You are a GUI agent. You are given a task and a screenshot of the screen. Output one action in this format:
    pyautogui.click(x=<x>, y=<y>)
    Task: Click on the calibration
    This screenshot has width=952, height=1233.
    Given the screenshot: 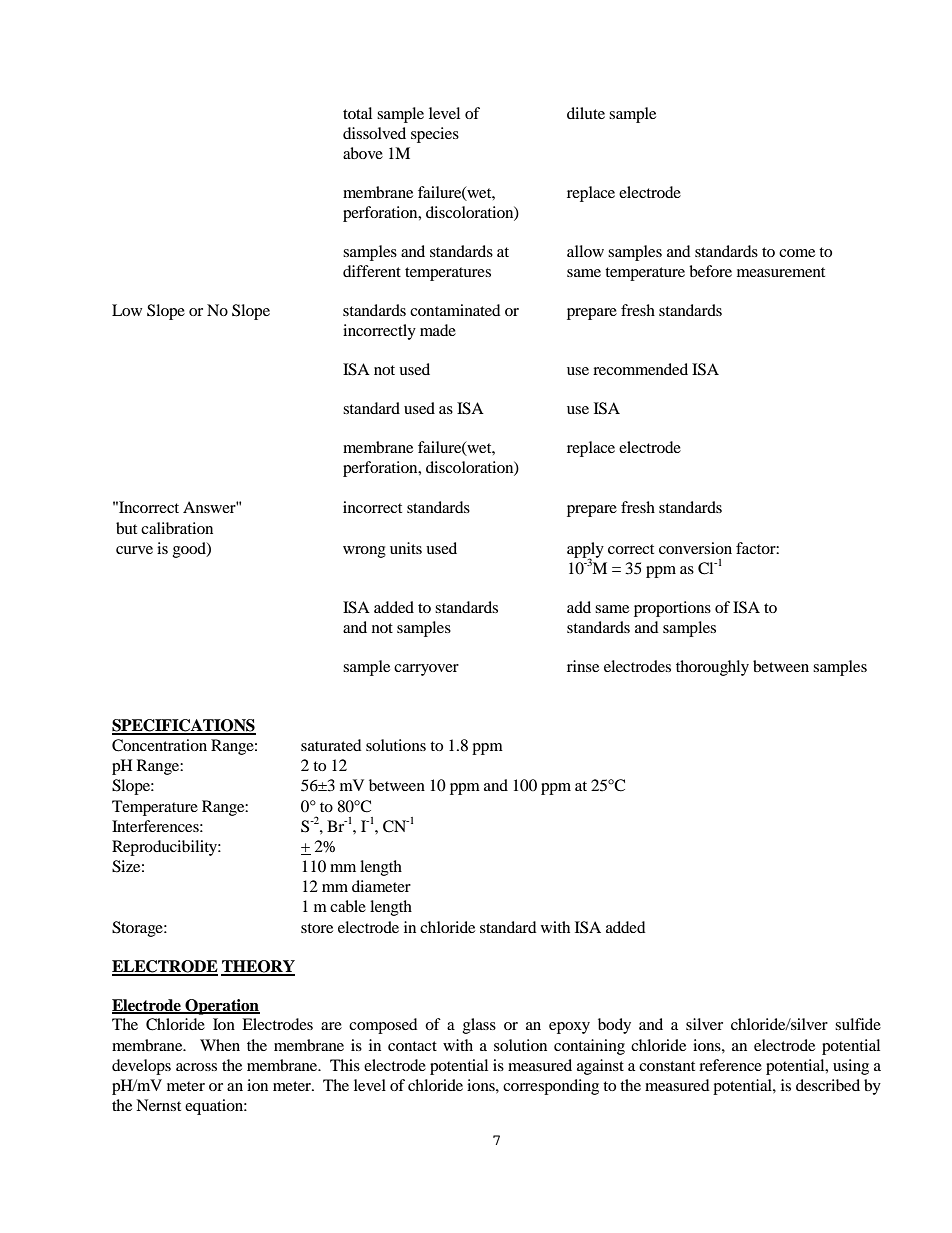 What is the action you would take?
    pyautogui.click(x=177, y=528)
